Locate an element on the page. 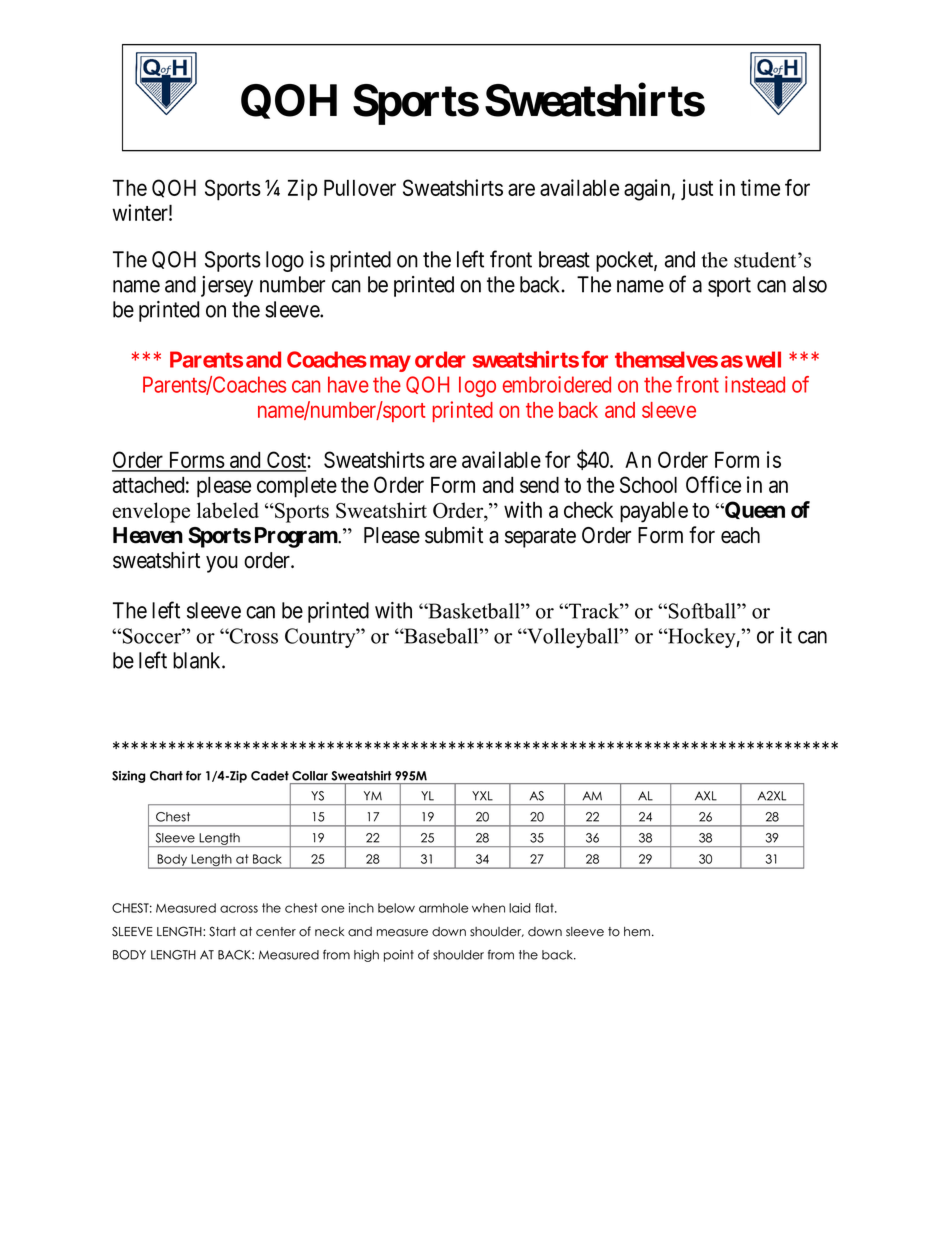  Office is located at coordinates (713, 484).
